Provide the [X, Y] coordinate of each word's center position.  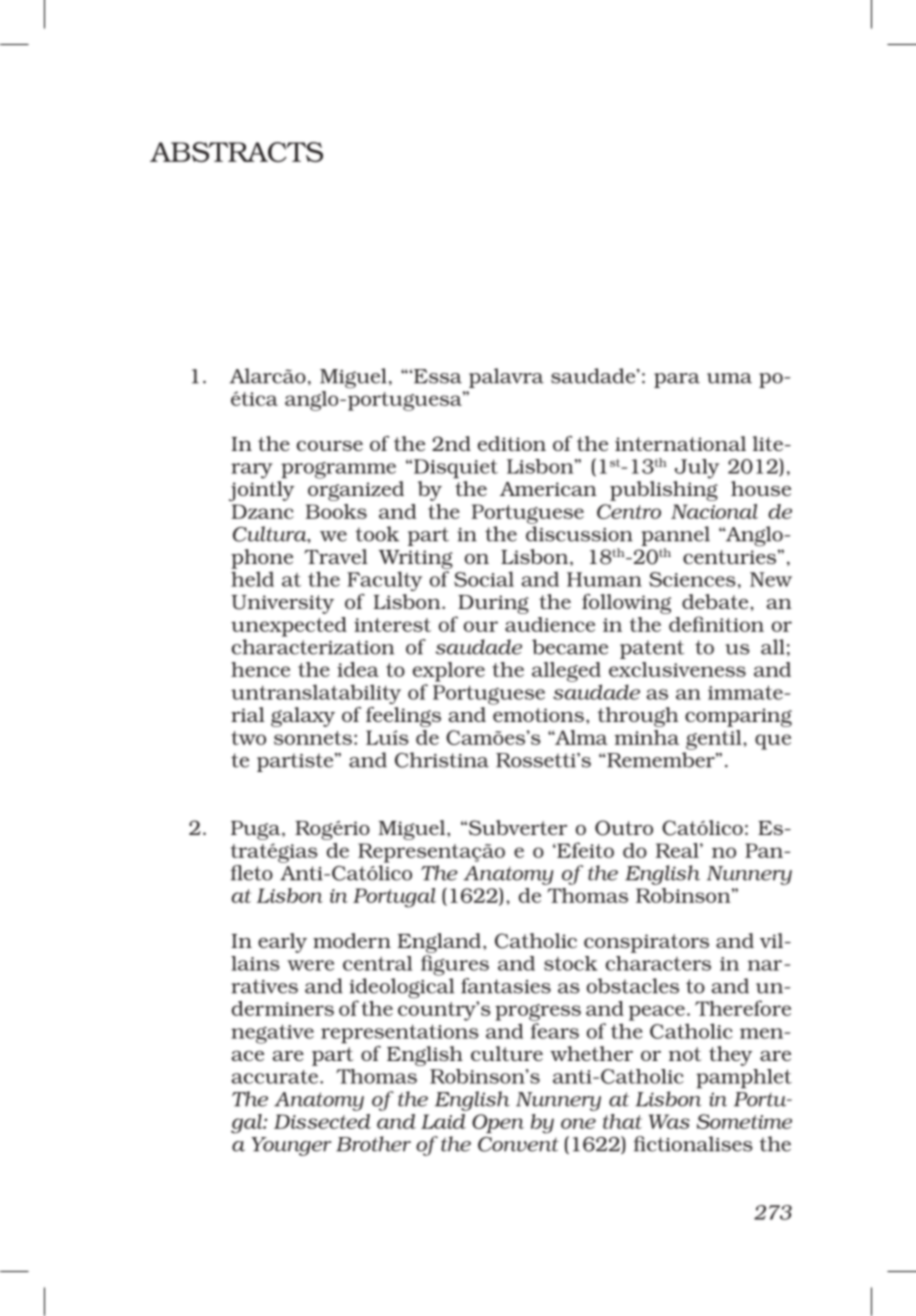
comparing [738, 717]
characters [658, 963]
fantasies [506, 986]
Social [484, 579]
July [697, 469]
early [282, 943]
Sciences [692, 579]
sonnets [313, 738]
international [680, 443]
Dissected [322, 1121]
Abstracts [236, 152]
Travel [336, 556]
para [677, 380]
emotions [538, 715]
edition [512, 443]
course [330, 446]
